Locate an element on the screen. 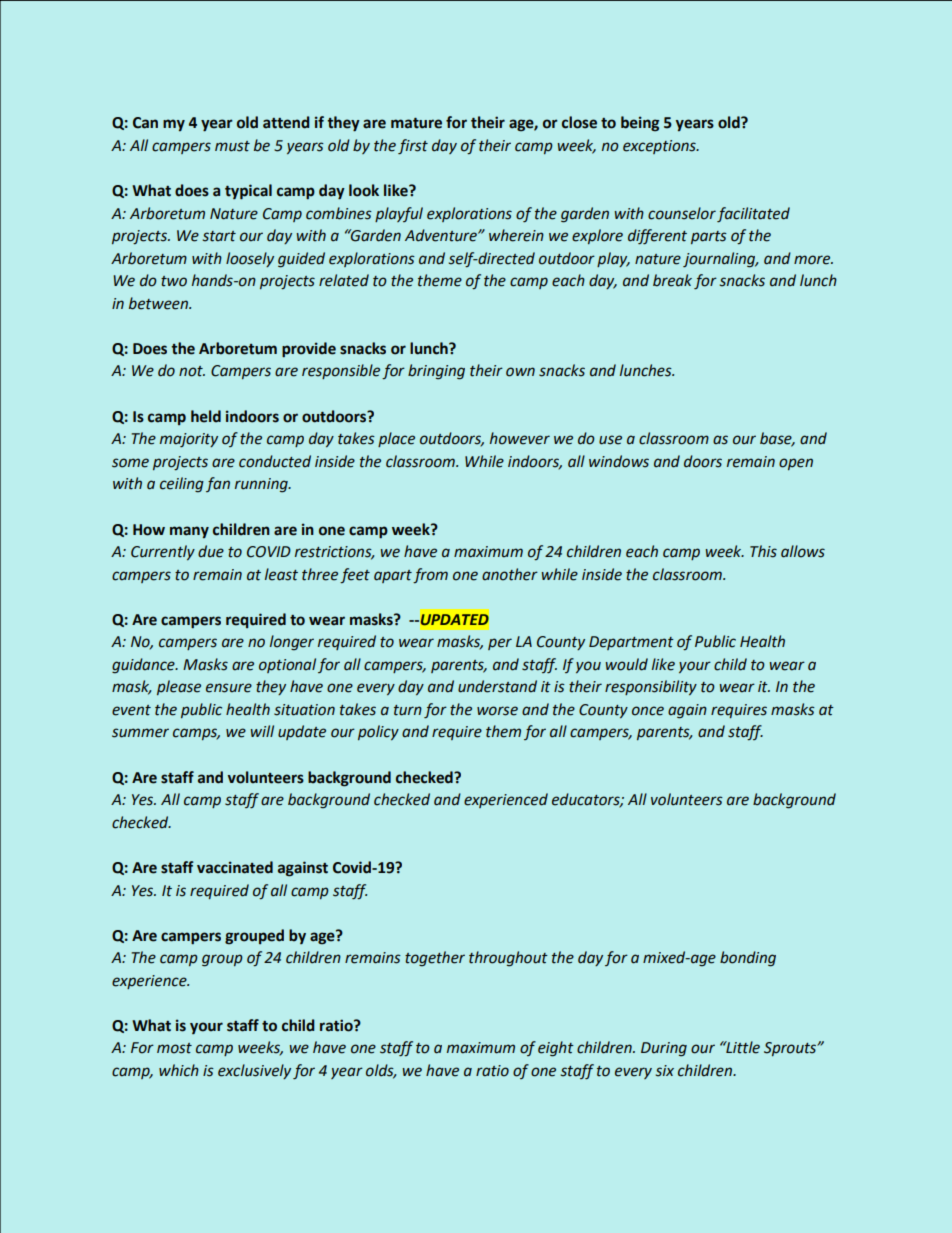 The height and width of the screenshot is (1233, 952). worse is located at coordinates (497, 711).
